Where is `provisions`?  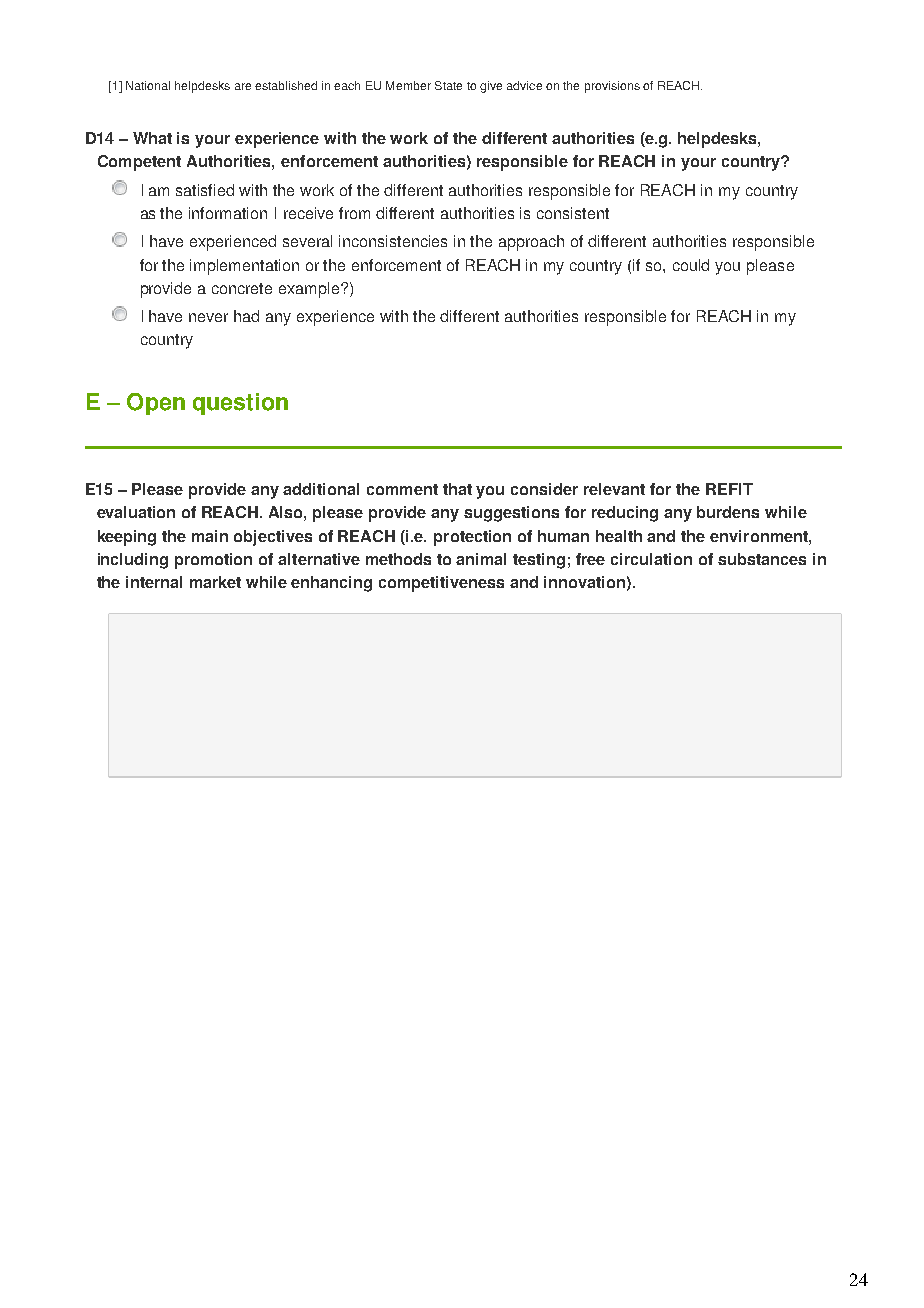
provisions is located at coordinates (612, 87).
